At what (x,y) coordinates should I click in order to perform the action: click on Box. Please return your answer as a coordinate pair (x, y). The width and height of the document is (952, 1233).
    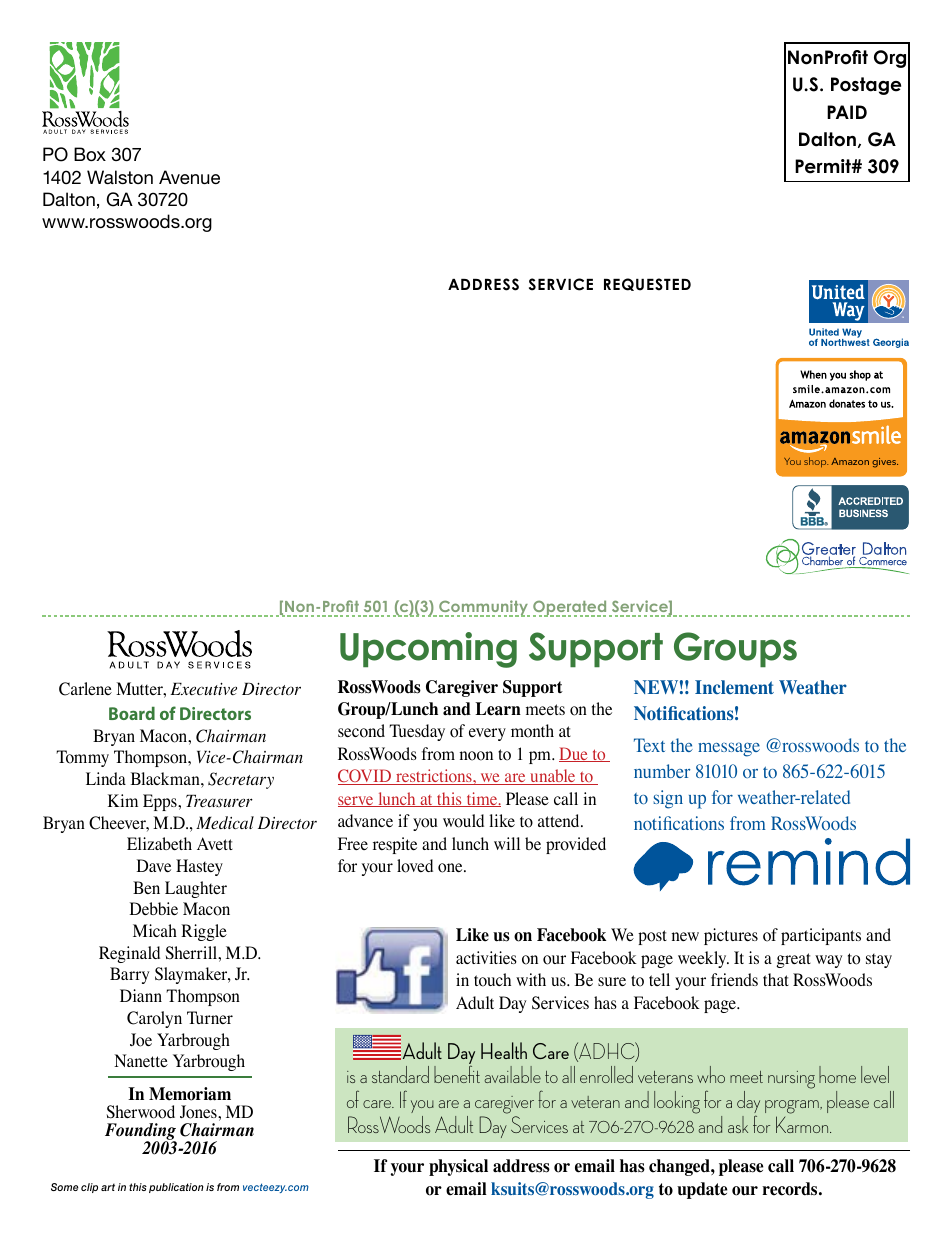
    Looking at the image, I should click on (90, 154).
